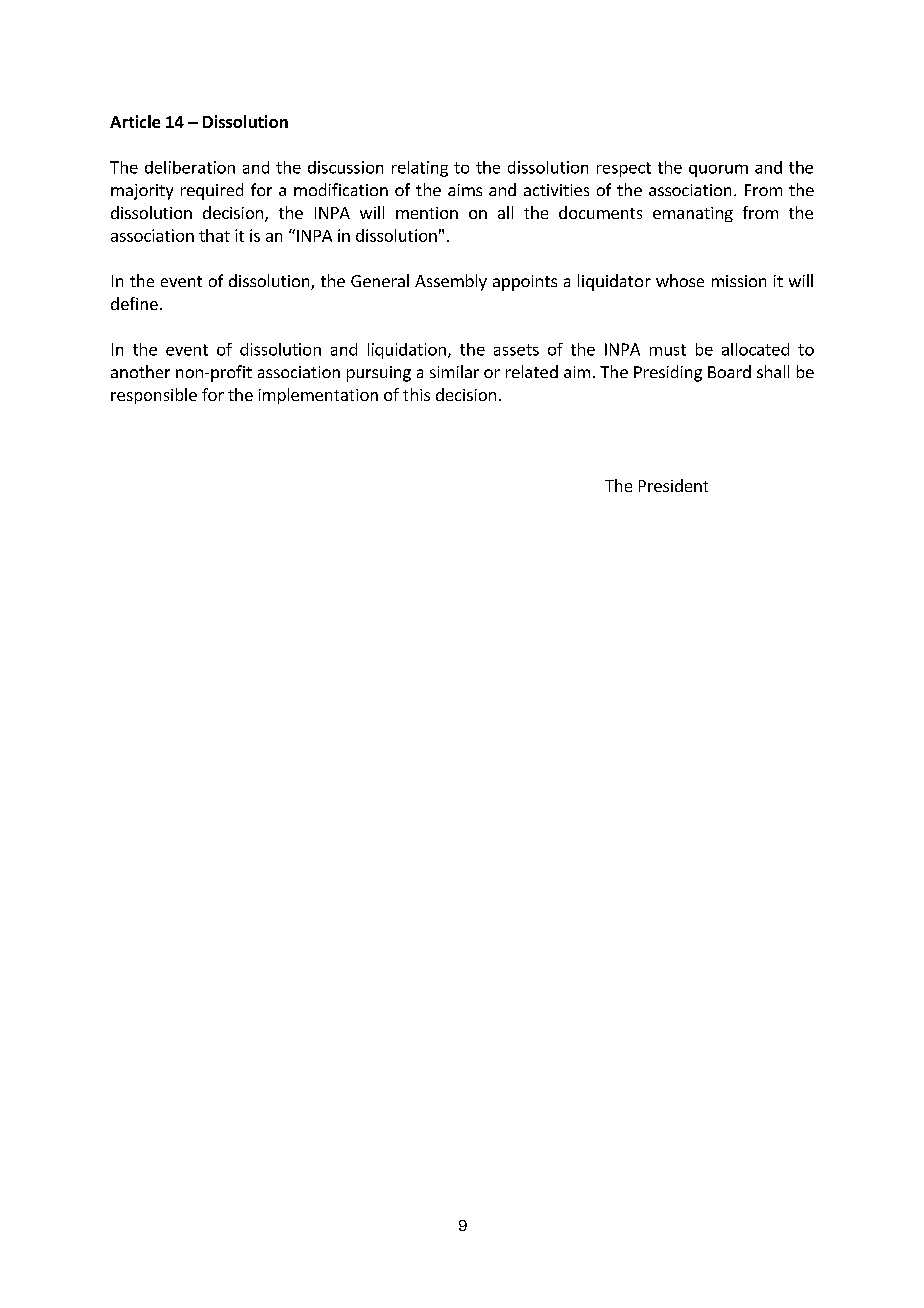 Image resolution: width=924 pixels, height=1308 pixels. What do you see at coordinates (140, 371) in the document?
I see `another` at bounding box center [140, 371].
